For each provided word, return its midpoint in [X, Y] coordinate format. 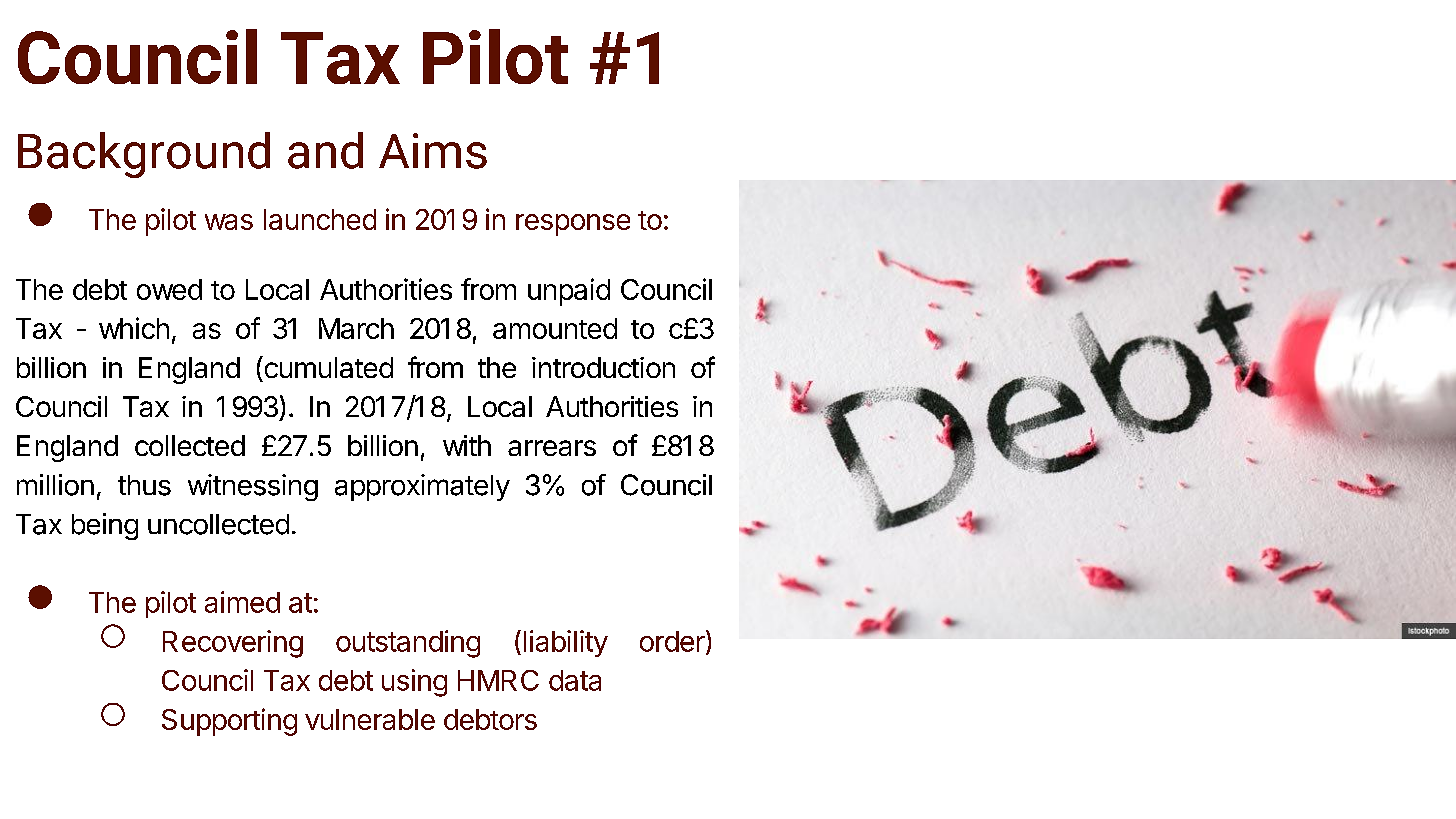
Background [144, 155]
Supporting [229, 722]
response [573, 225]
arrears [552, 448]
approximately [422, 487]
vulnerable [370, 719]
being [105, 526]
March [356, 328]
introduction [603, 367]
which [134, 328]
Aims [433, 151]
